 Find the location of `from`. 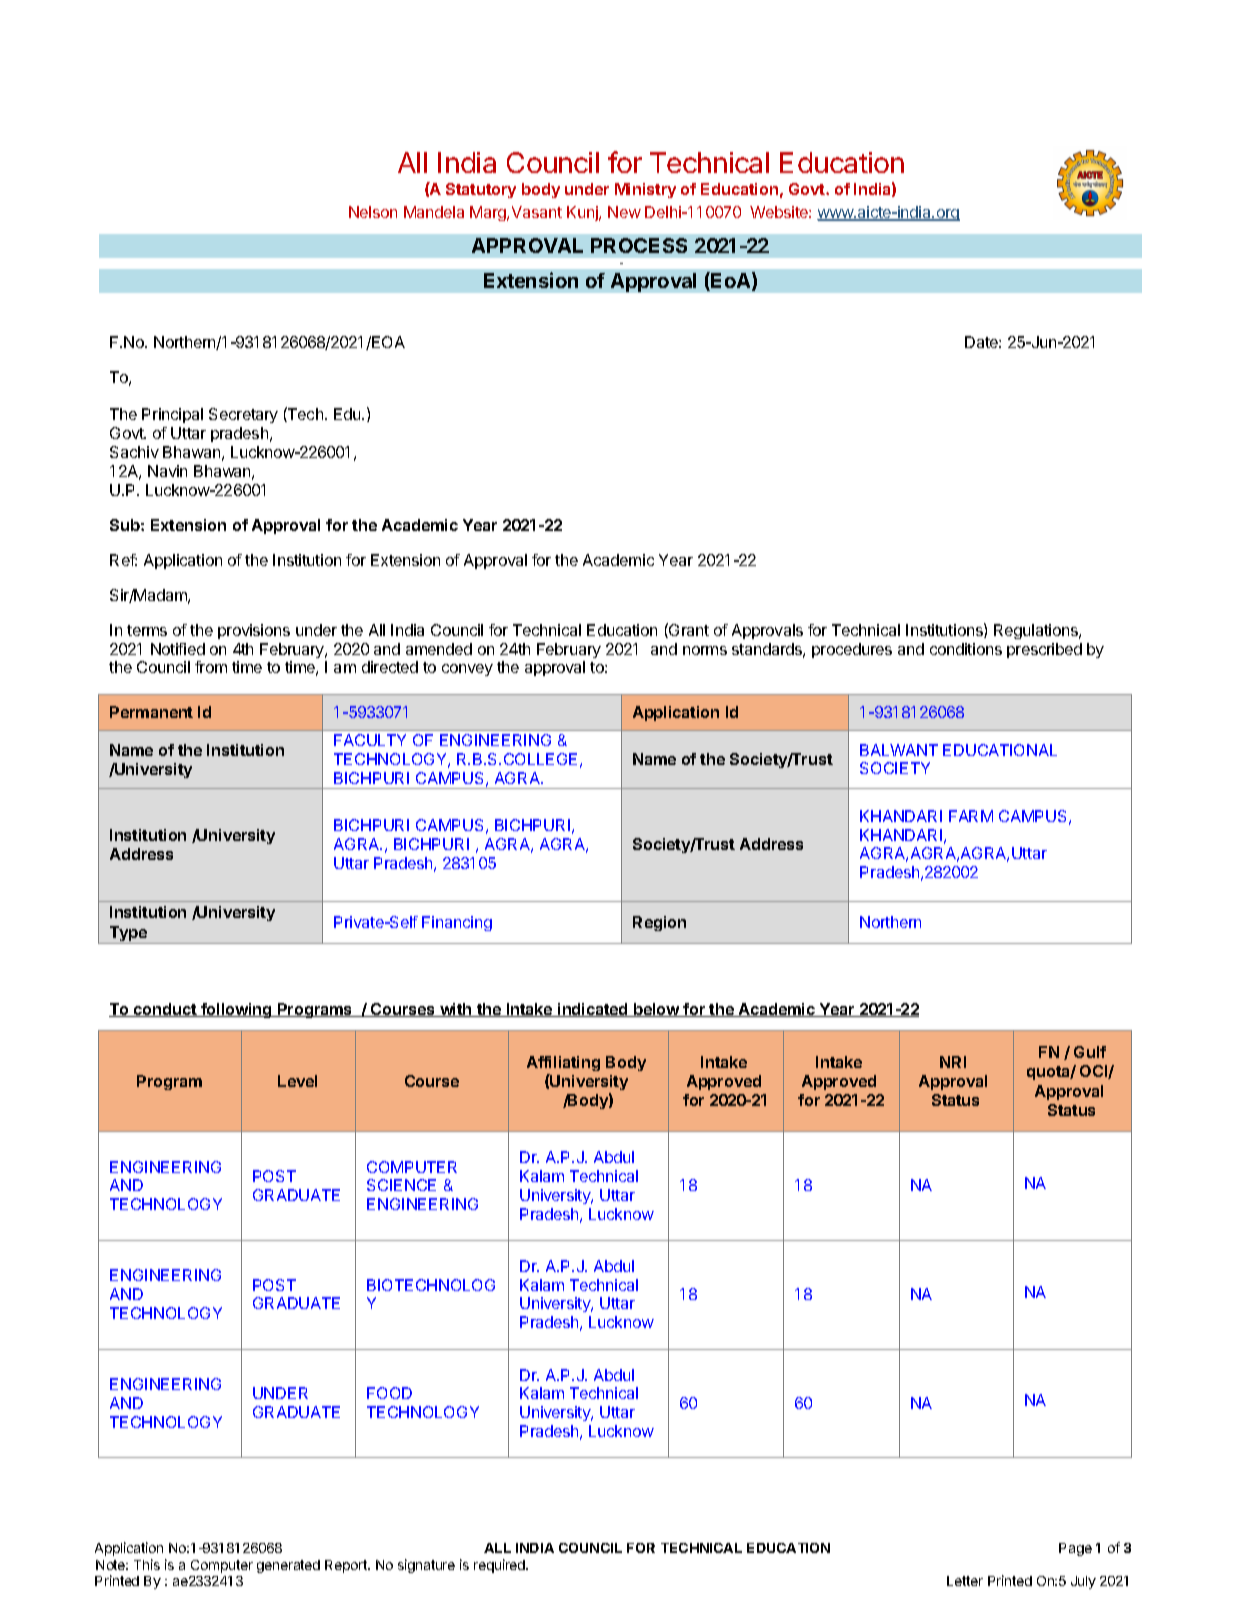

from is located at coordinates (211, 667).
